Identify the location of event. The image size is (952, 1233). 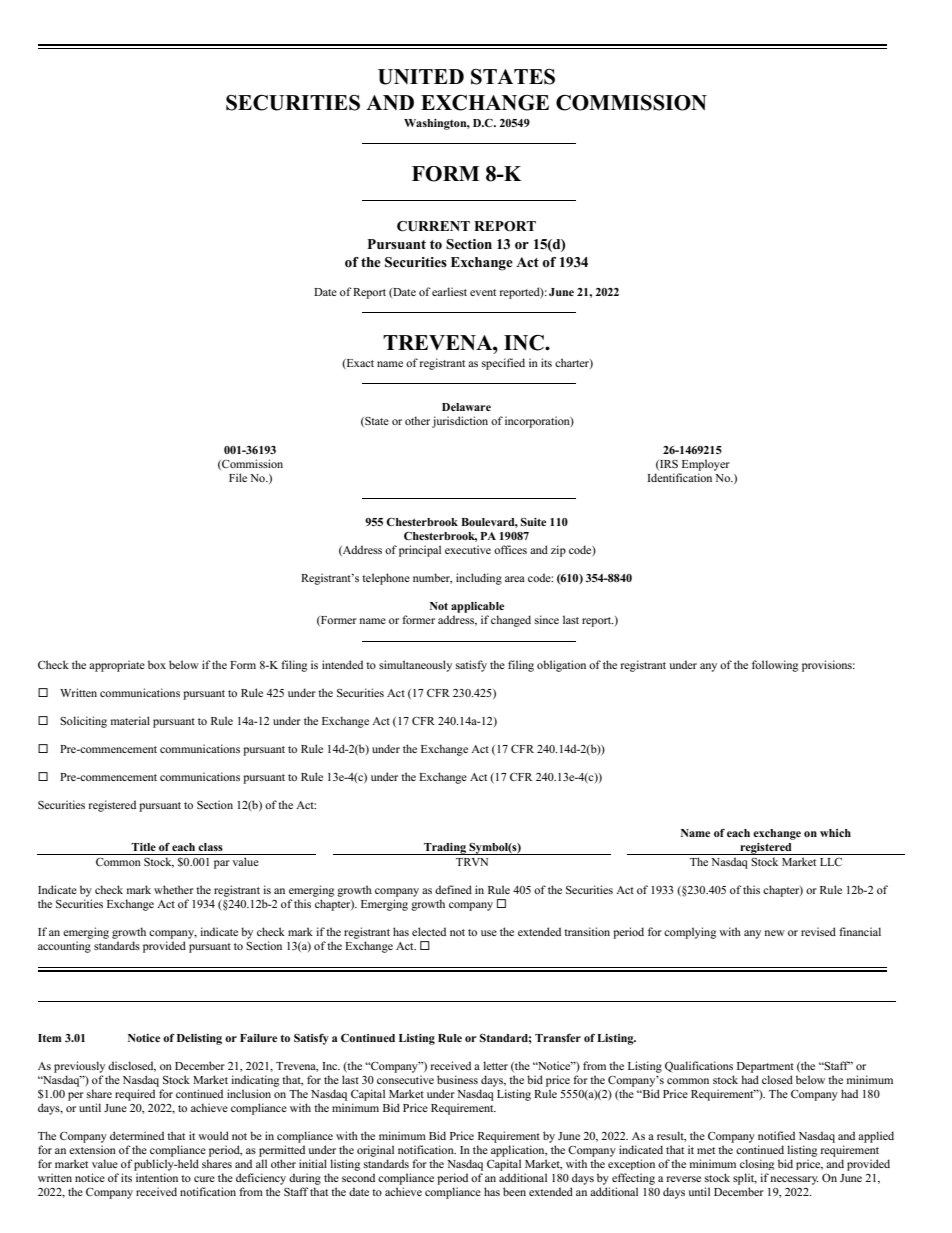
(483, 292).
